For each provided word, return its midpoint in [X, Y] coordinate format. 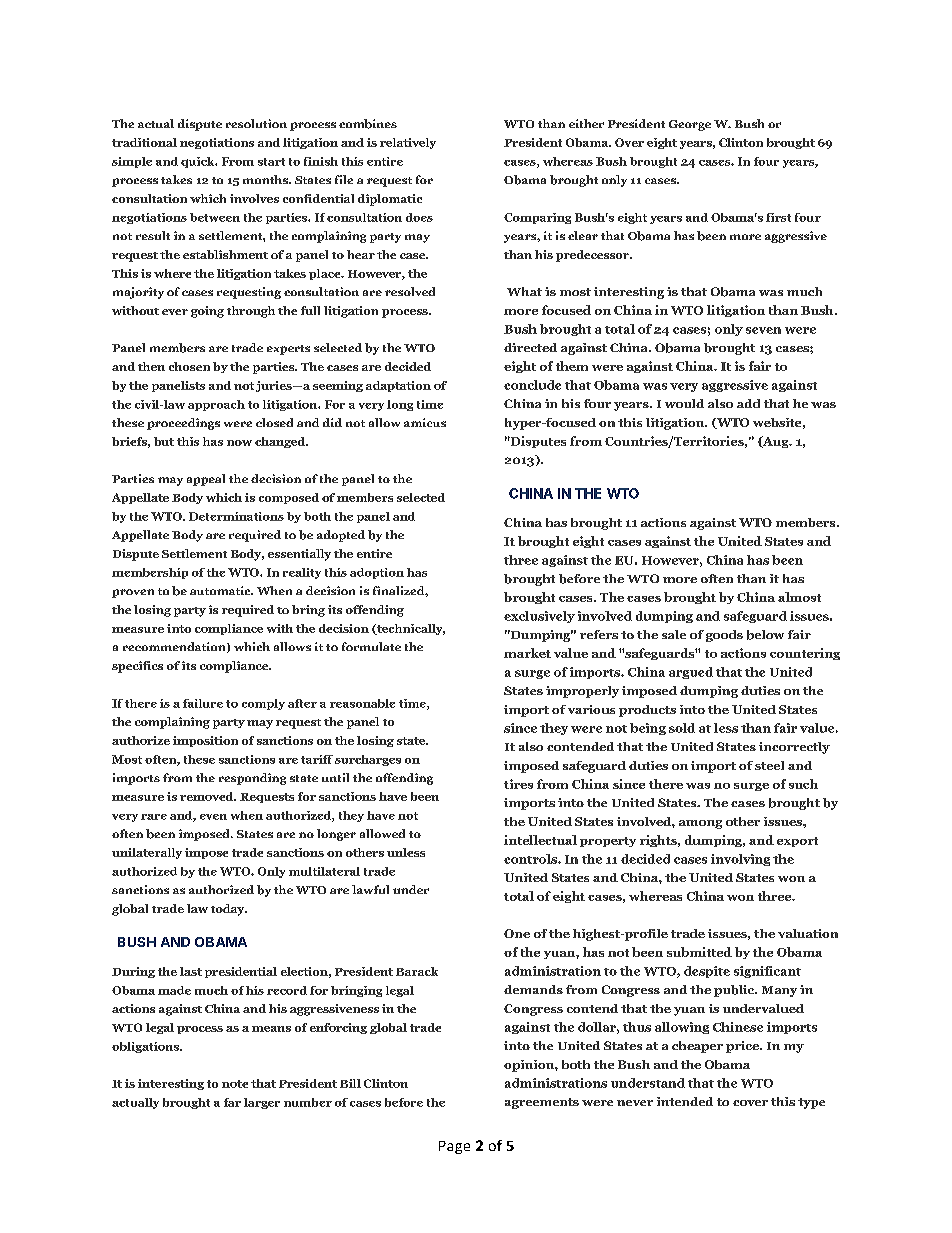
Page [454, 1147]
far [232, 1102]
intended [685, 1101]
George [690, 125]
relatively [408, 143]
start [271, 162]
